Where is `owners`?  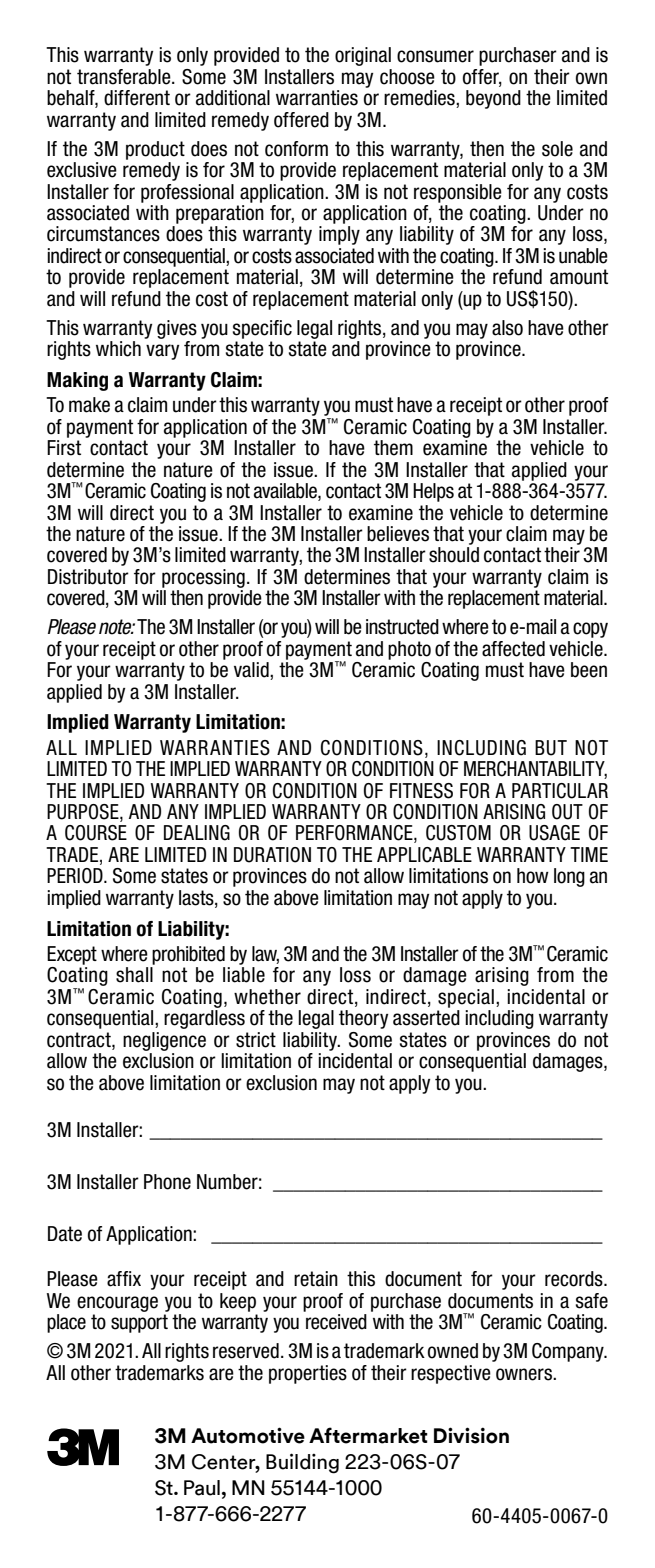 owners is located at coordinates (525, 1374).
